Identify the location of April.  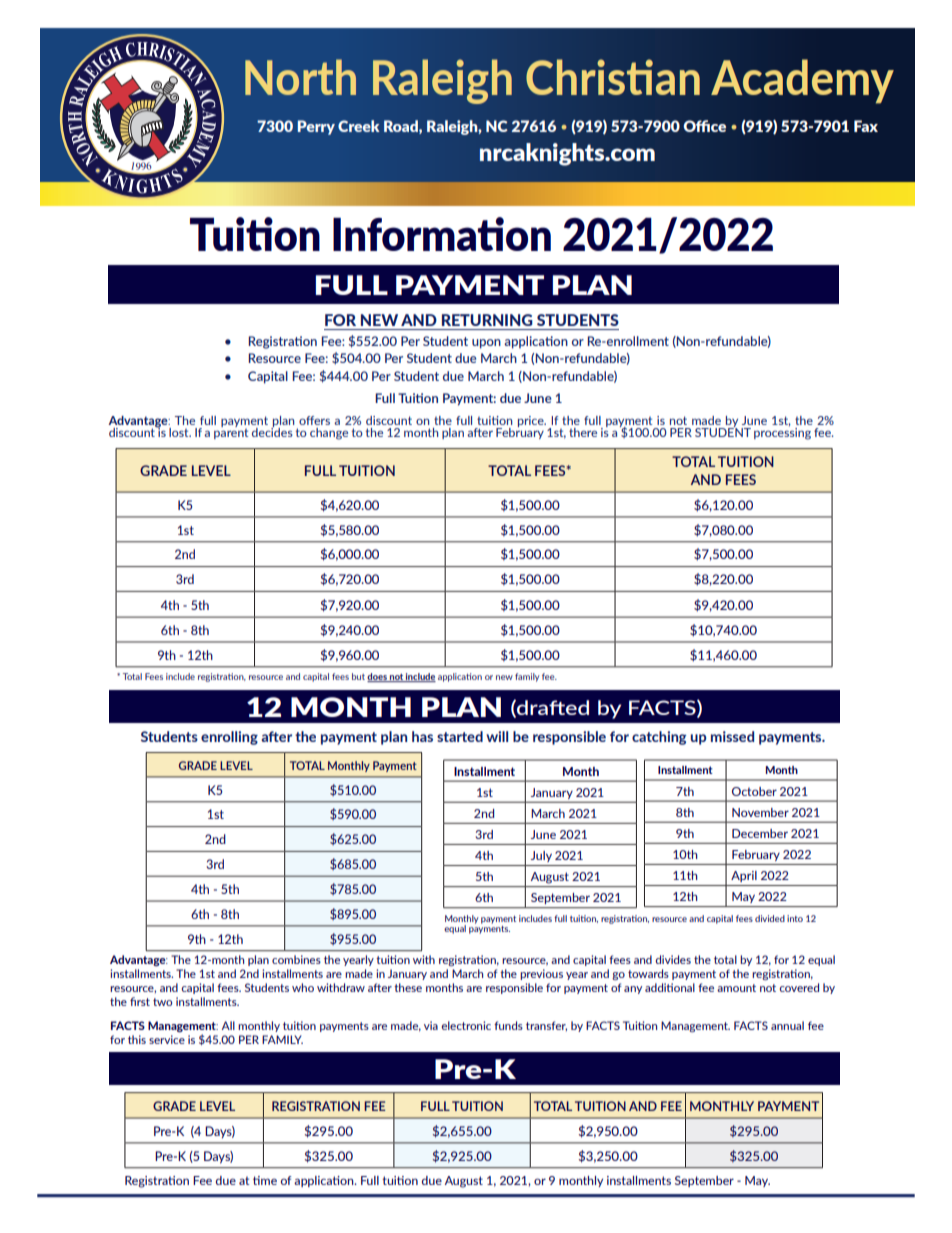
(744, 876).
